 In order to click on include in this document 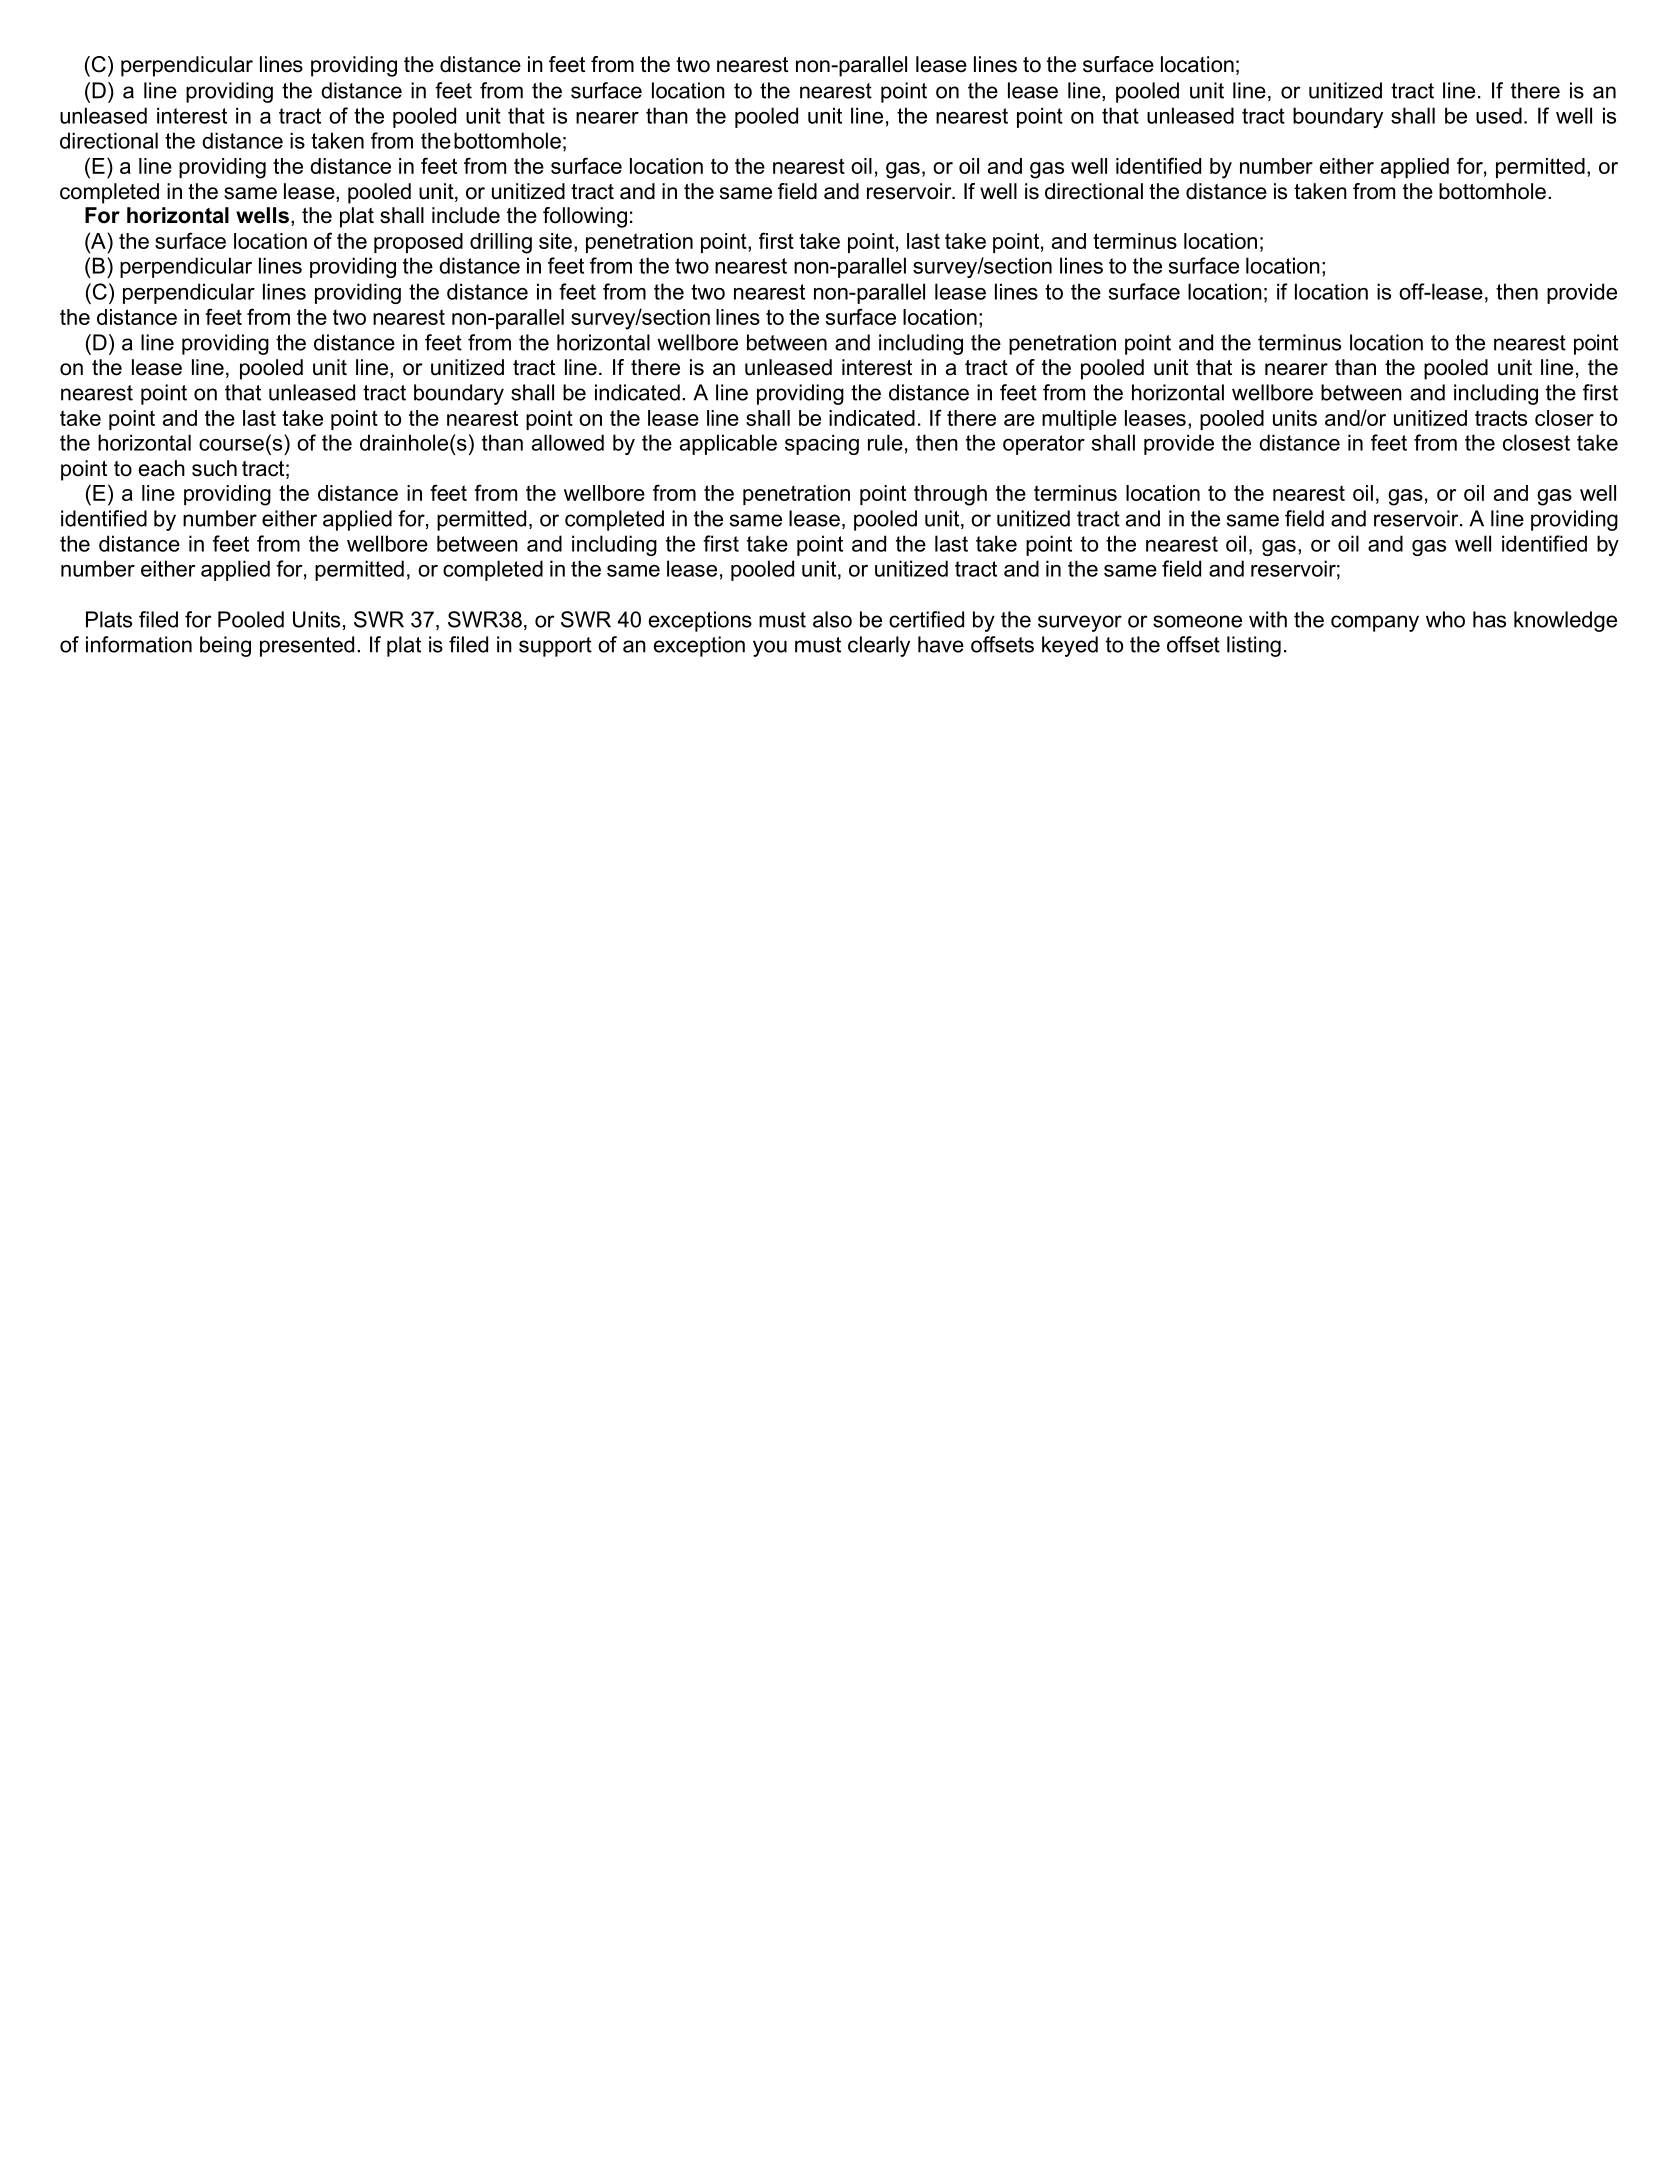, I will do `click(466, 215)`.
